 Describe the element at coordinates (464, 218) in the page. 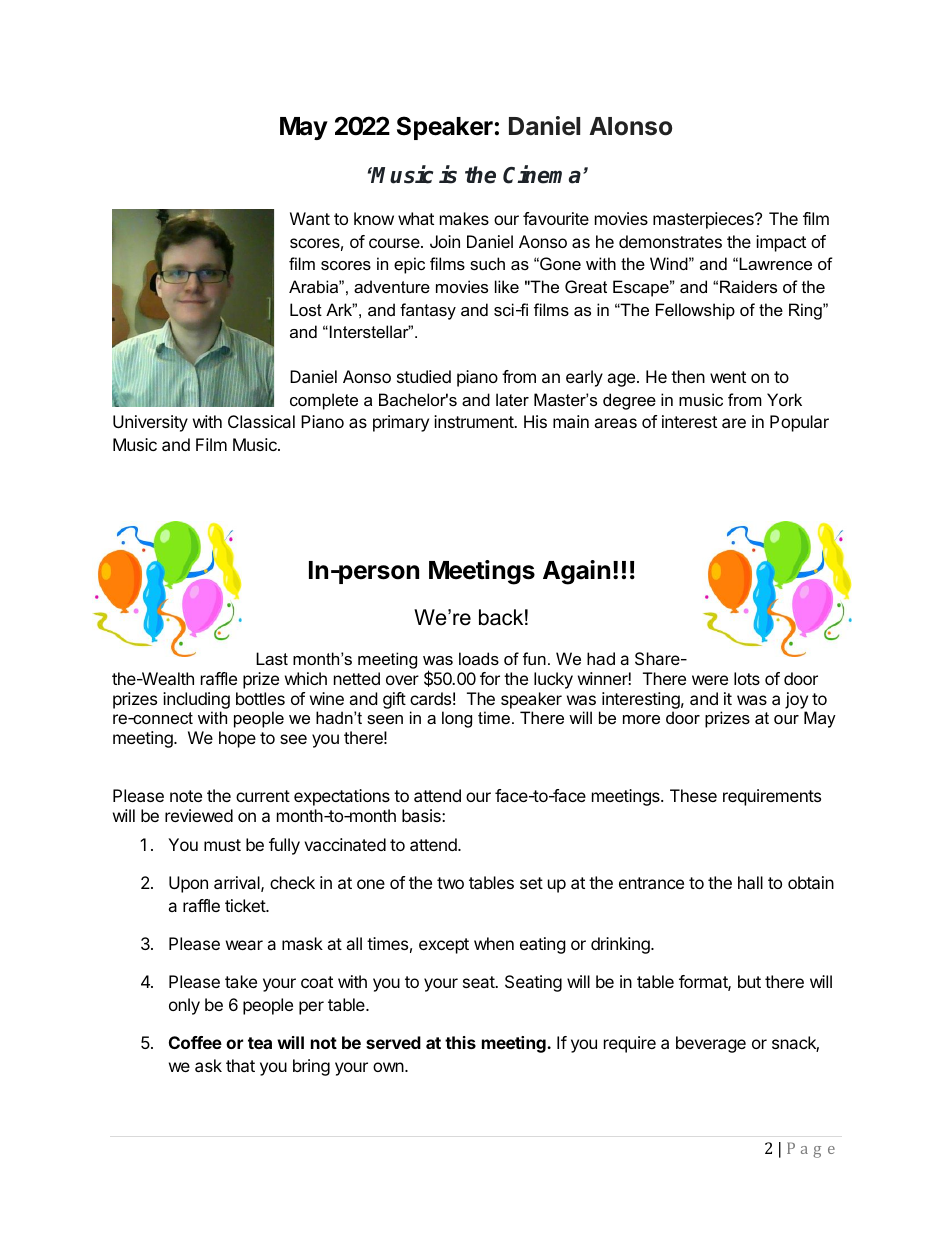

I see `makes` at that location.
